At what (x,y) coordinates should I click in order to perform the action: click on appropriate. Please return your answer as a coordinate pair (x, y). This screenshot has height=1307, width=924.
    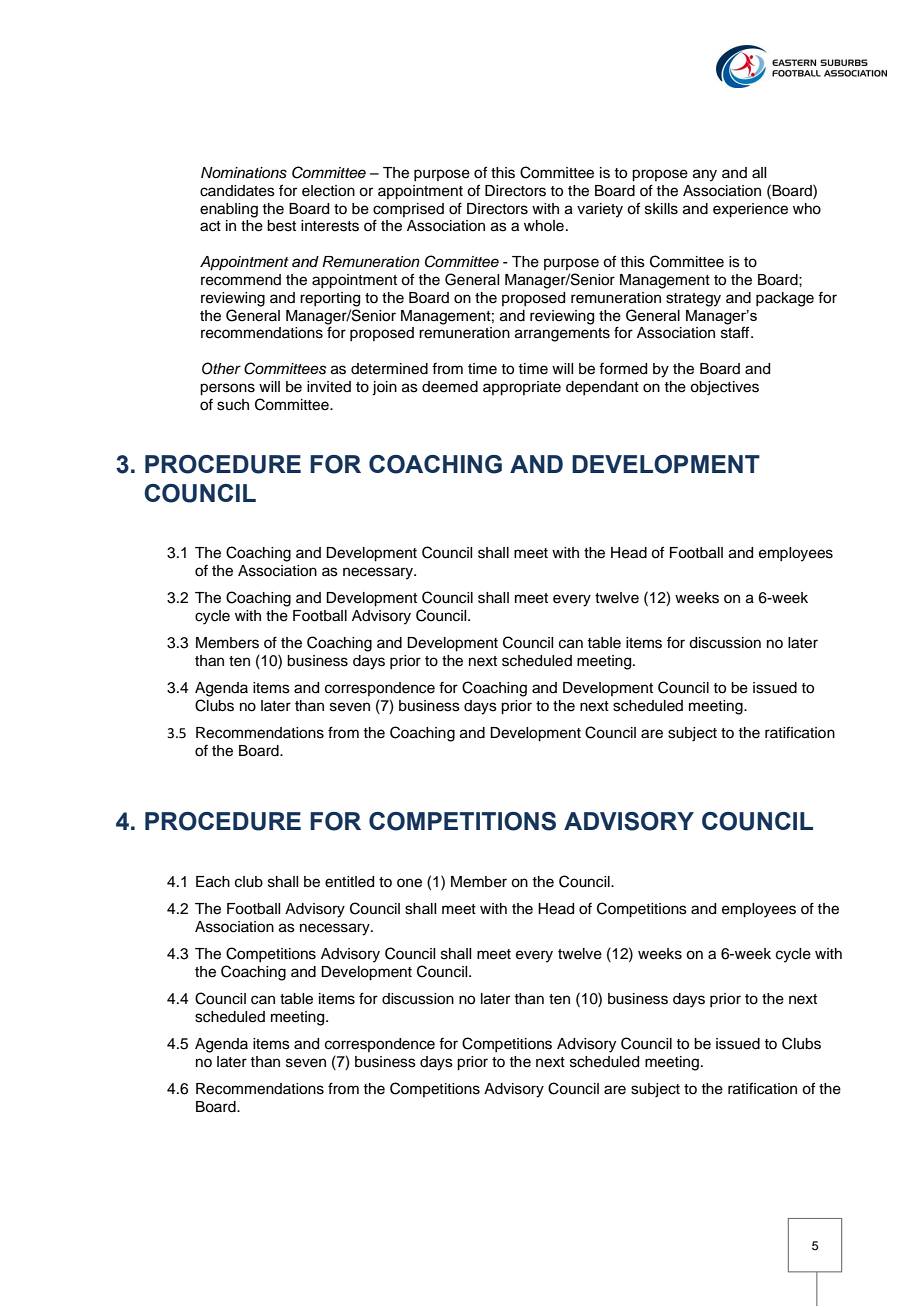
    Looking at the image, I should click on (522, 388).
